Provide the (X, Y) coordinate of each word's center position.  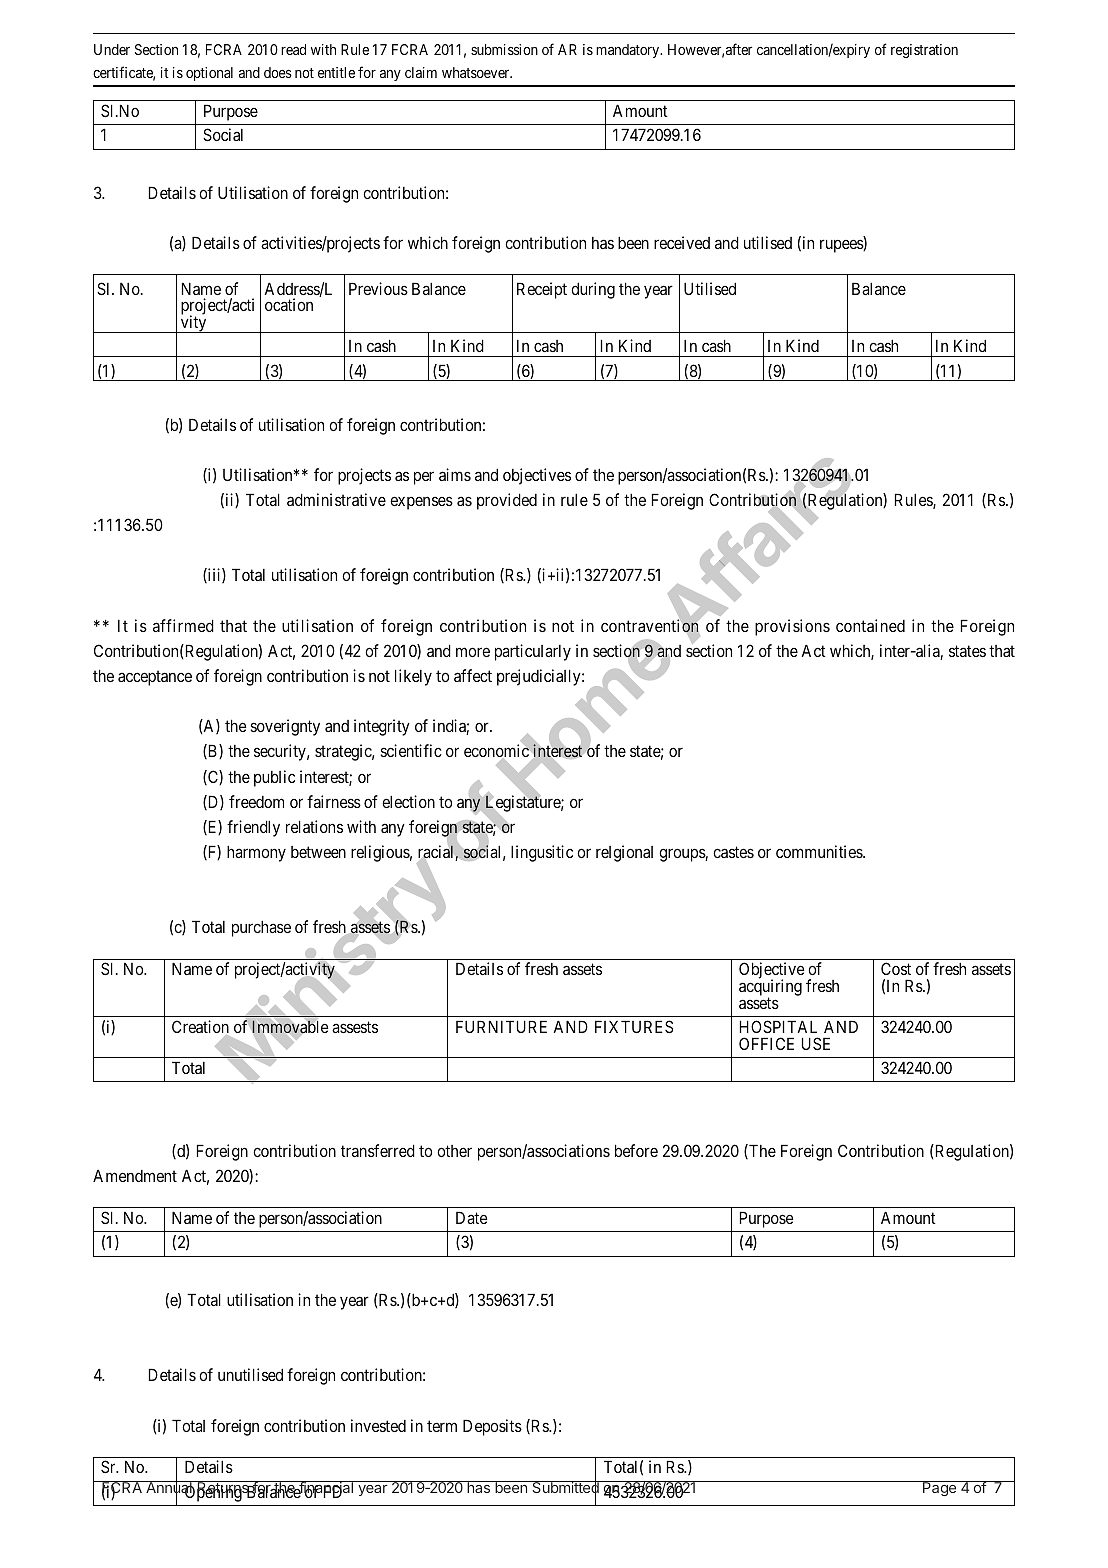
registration (924, 51)
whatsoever (477, 72)
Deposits (492, 1427)
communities (820, 851)
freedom (256, 801)
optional (209, 74)
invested (378, 1425)
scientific (411, 750)
